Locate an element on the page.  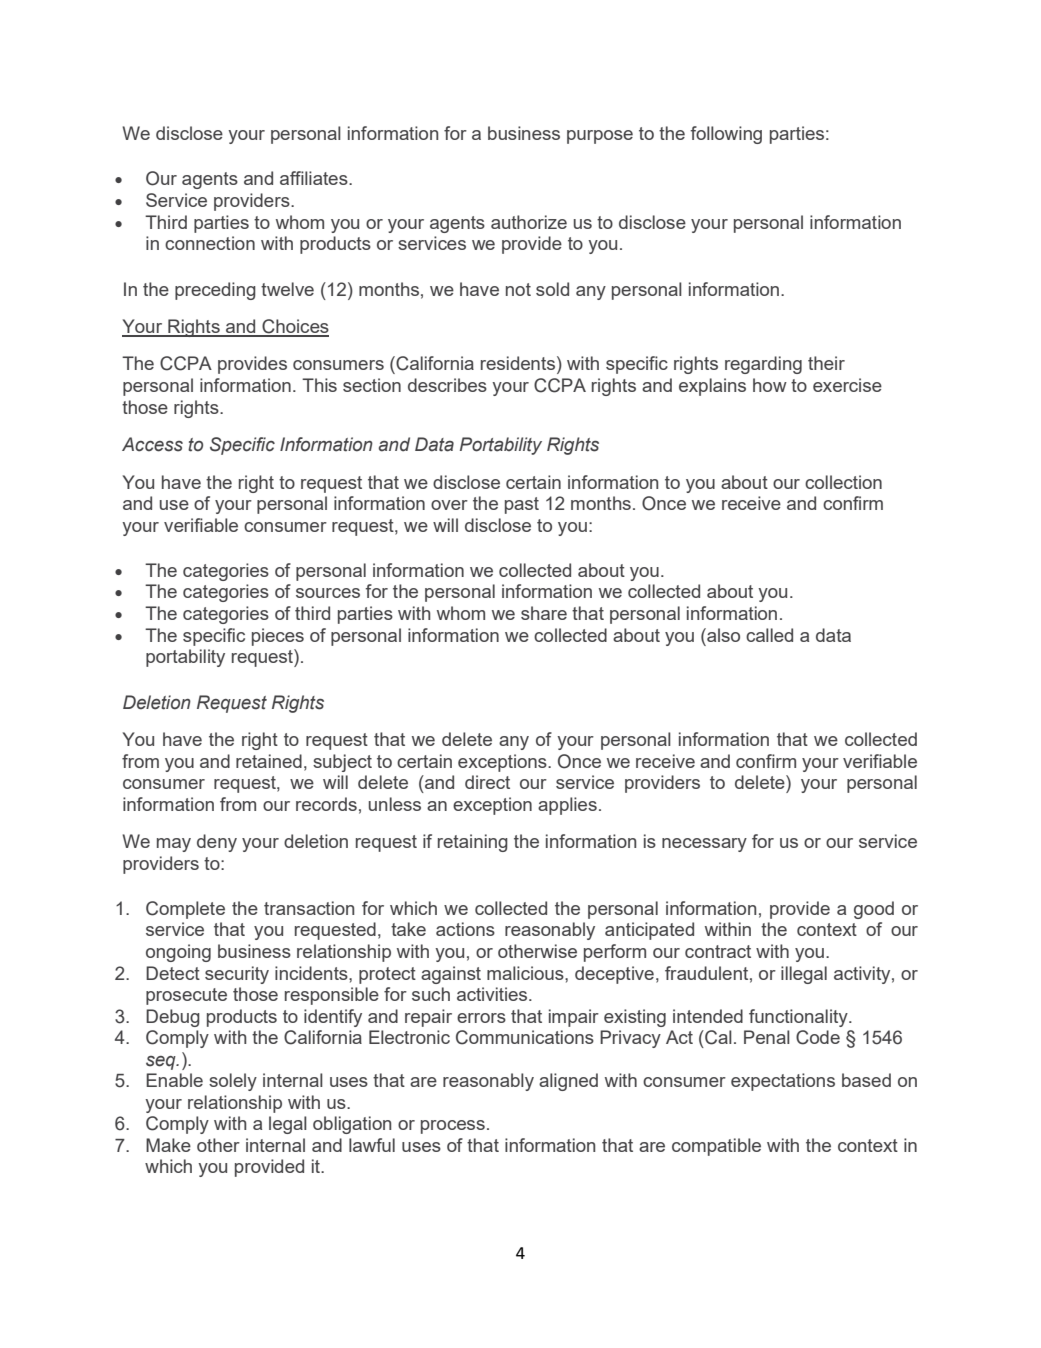
affiliates is located at coordinates (315, 178).
